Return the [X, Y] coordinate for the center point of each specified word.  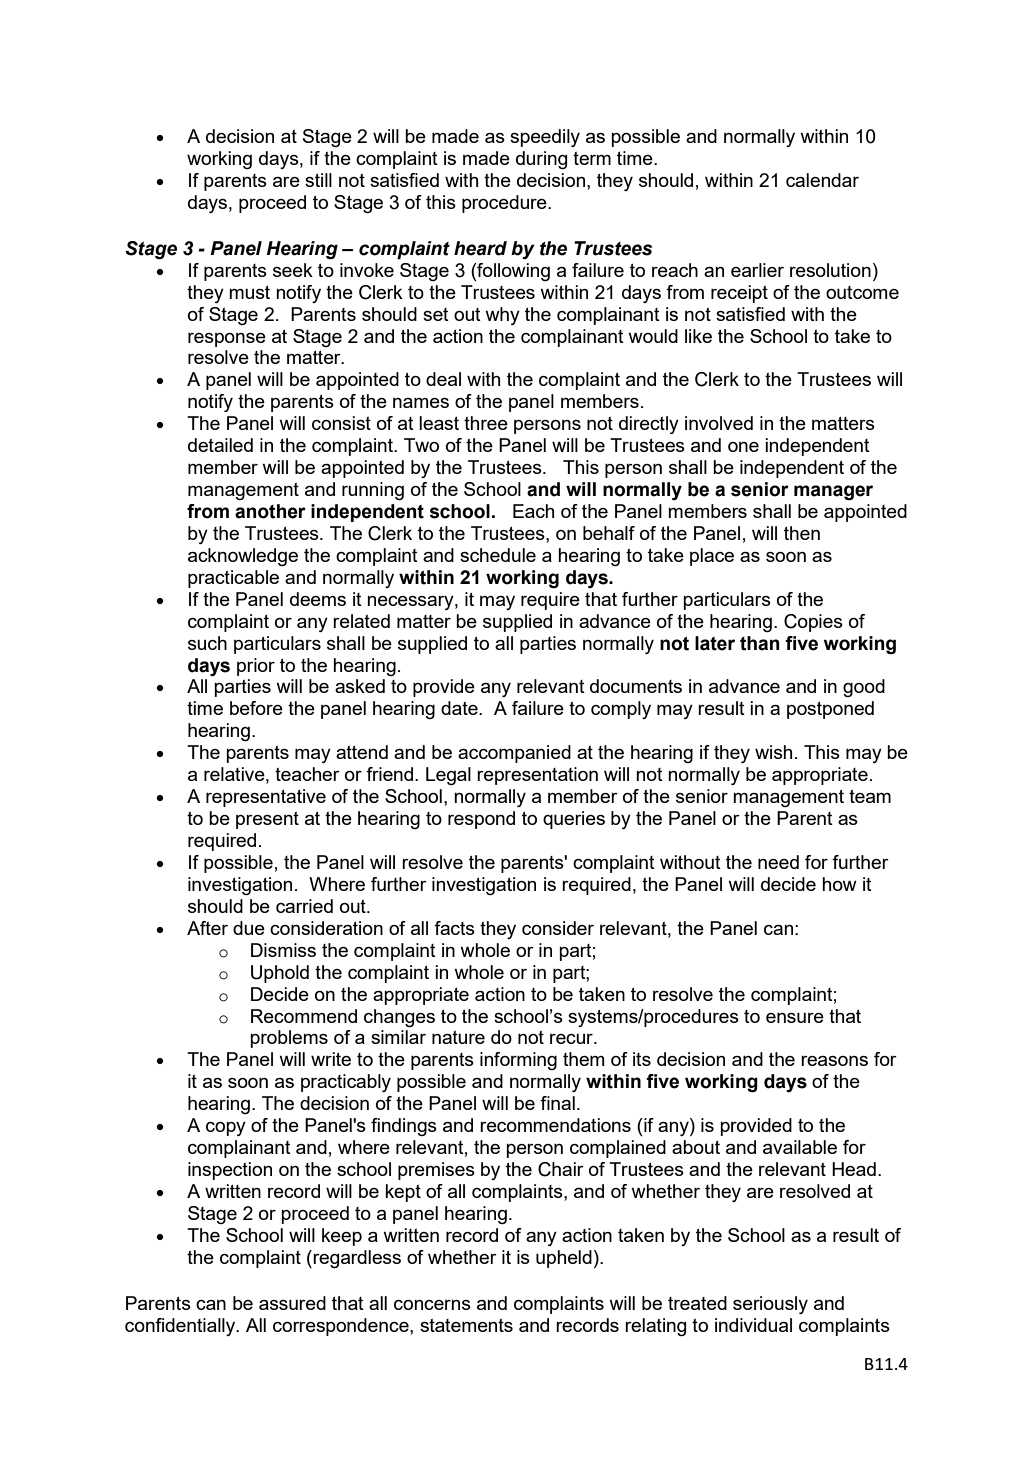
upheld [564, 1259]
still [318, 180]
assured [292, 1303]
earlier [757, 270]
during [541, 160]
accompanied [514, 754]
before [256, 708]
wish [773, 752]
